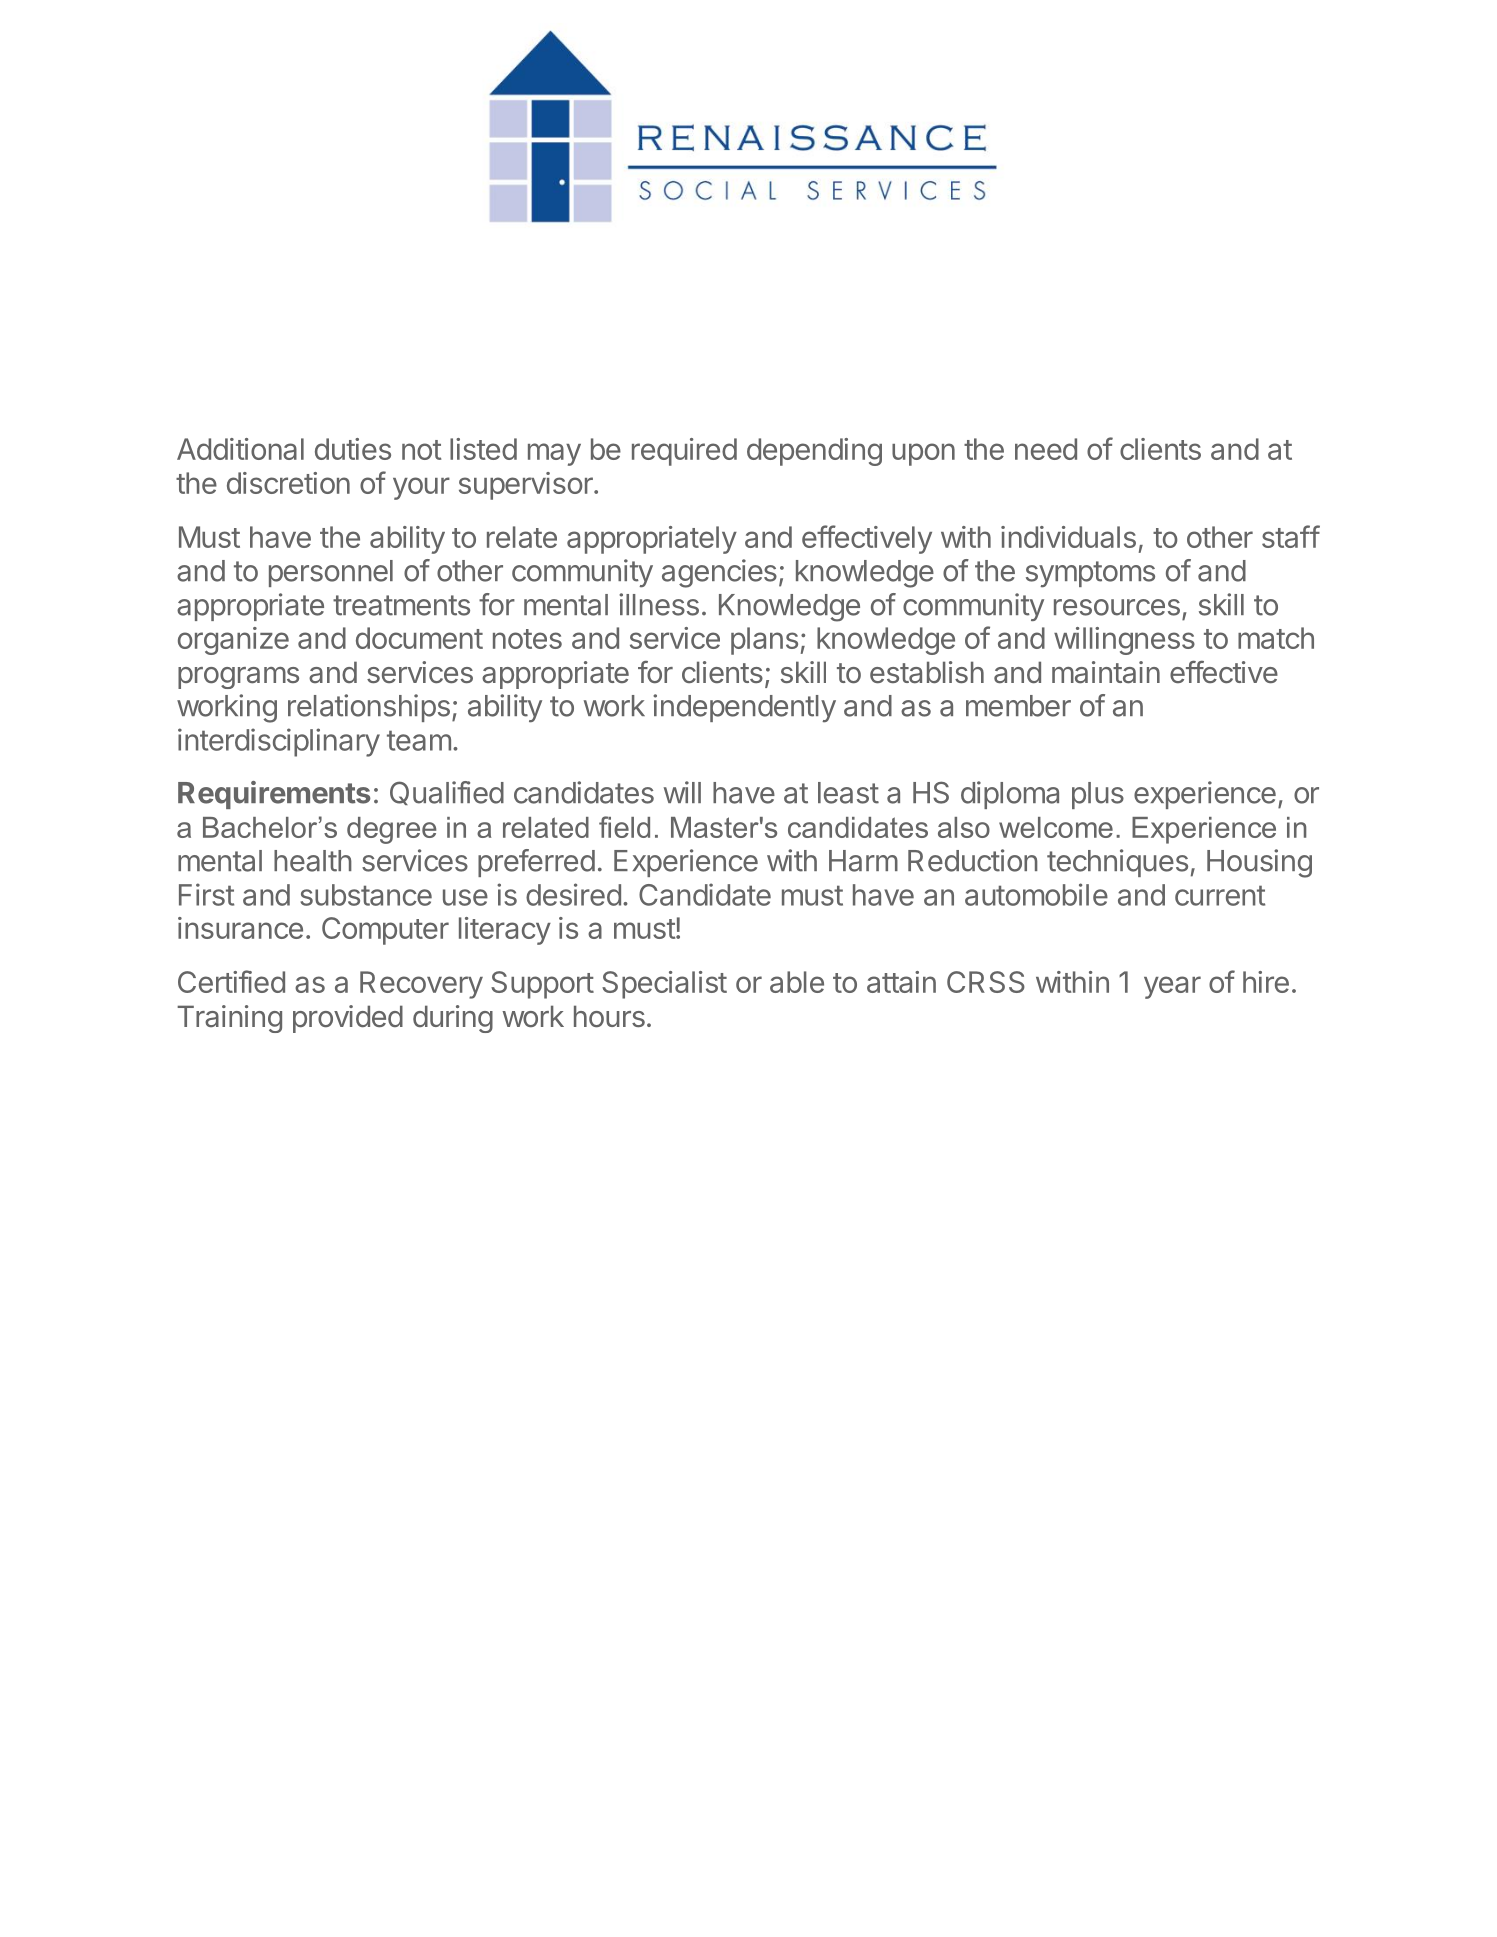  I want to click on Harm, so click(863, 861).
